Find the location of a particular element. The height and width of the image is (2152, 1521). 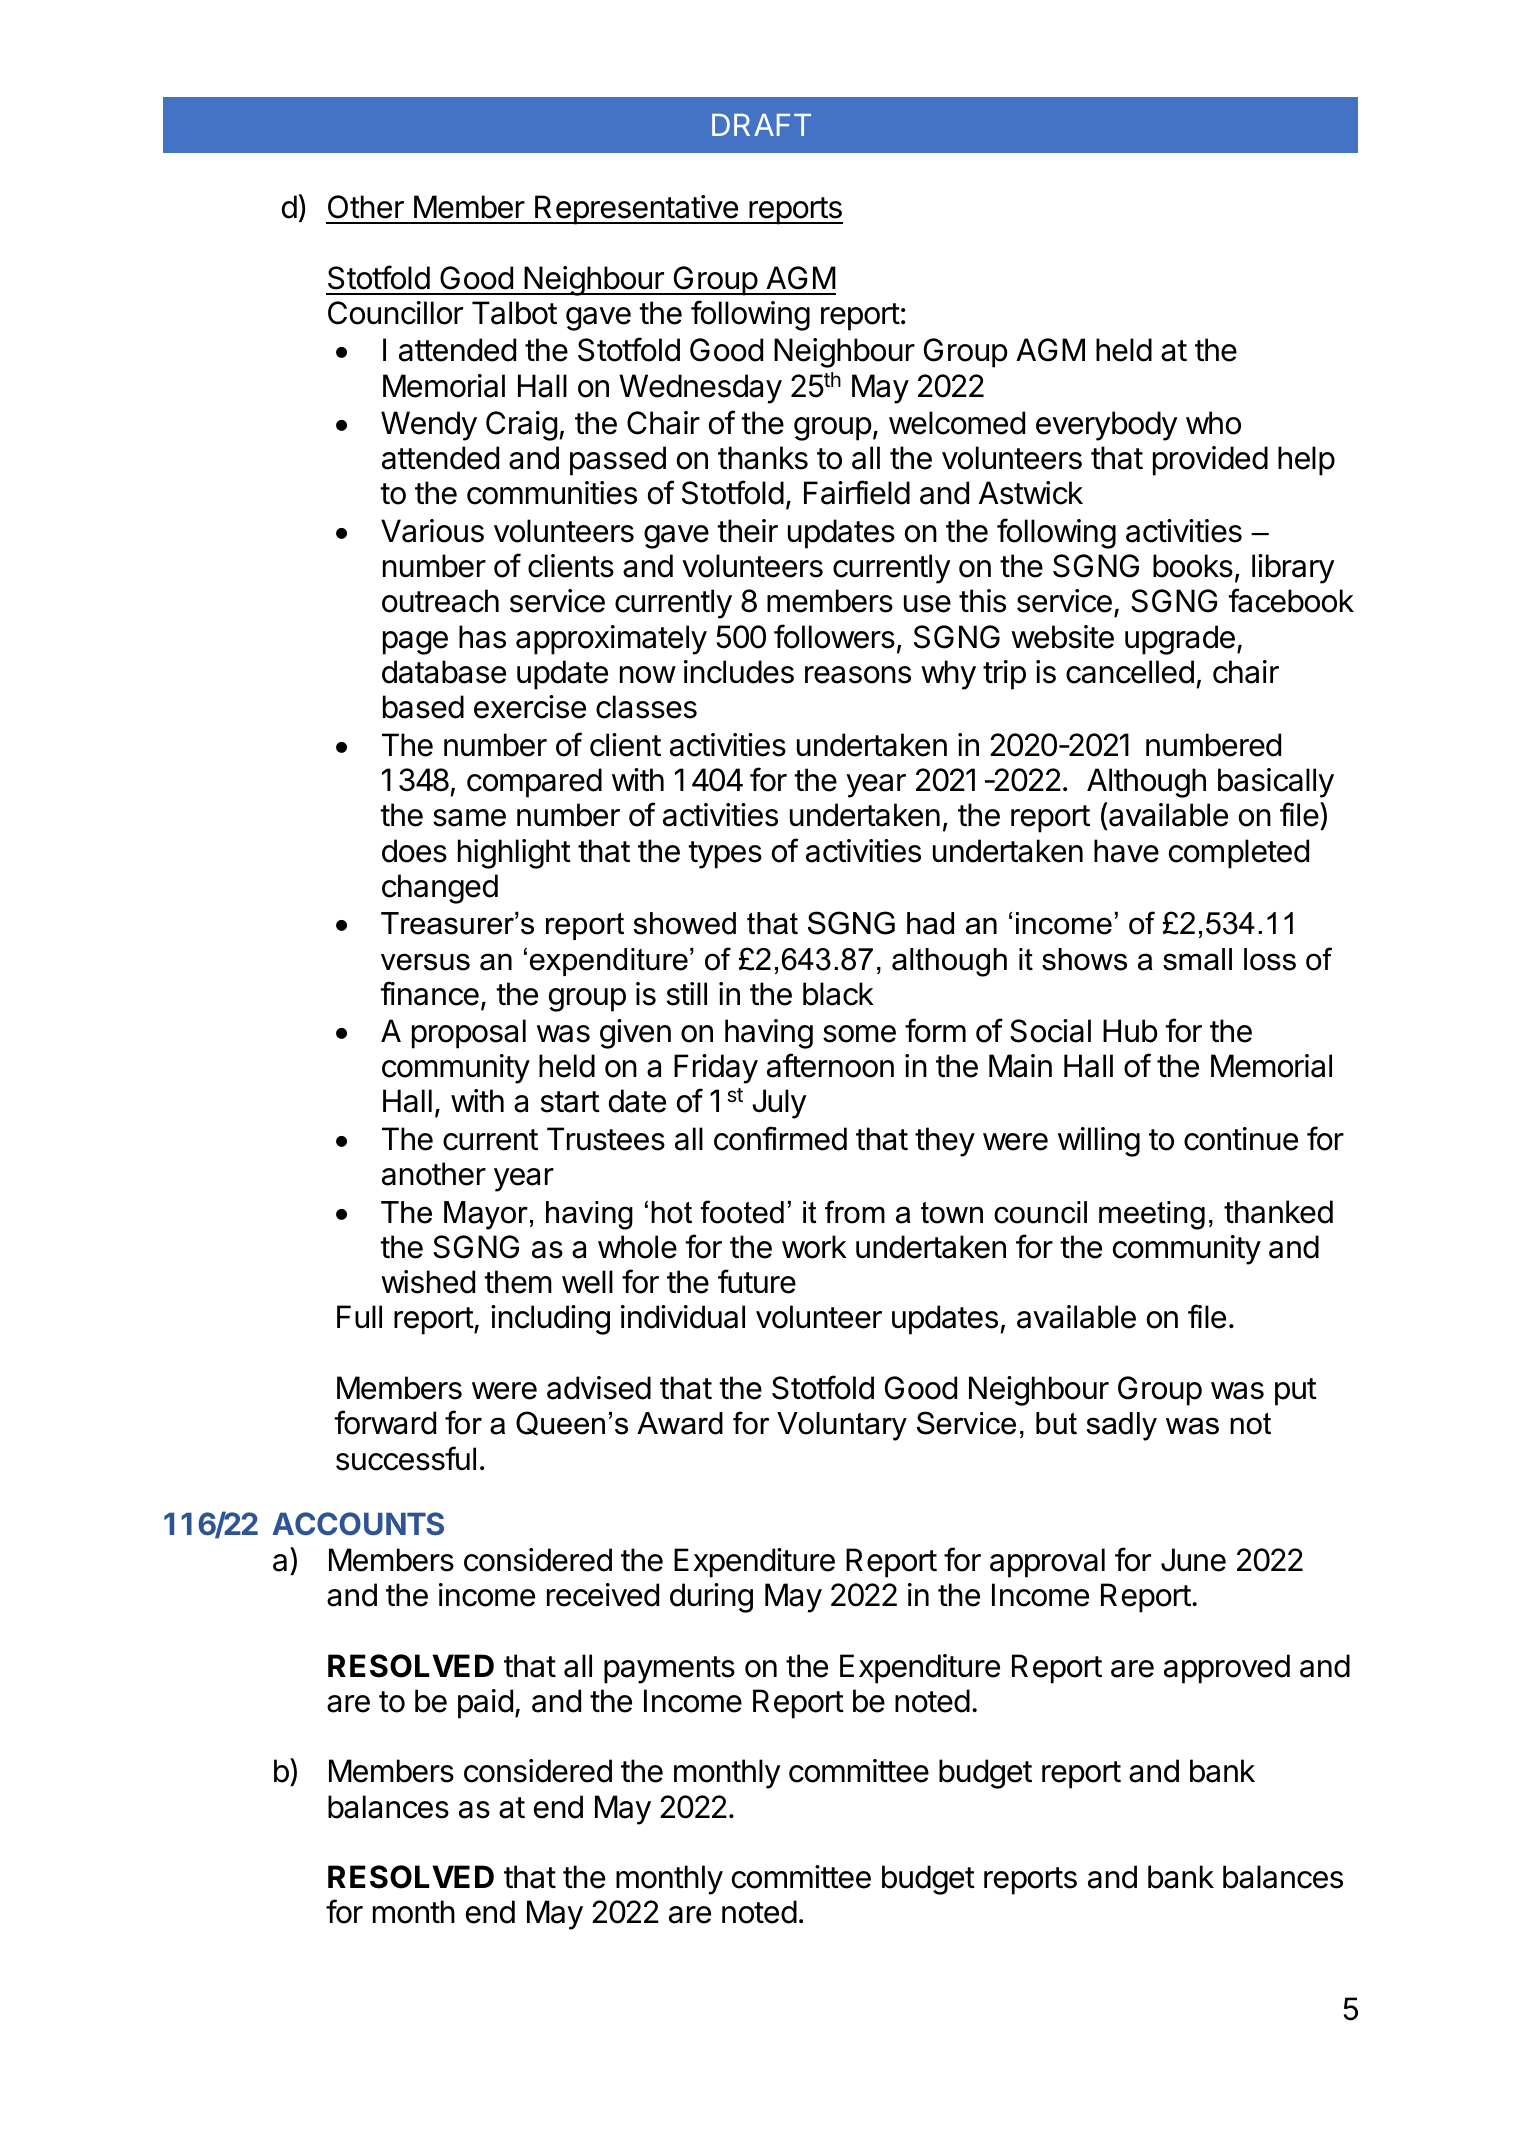

during is located at coordinates (711, 1598).
